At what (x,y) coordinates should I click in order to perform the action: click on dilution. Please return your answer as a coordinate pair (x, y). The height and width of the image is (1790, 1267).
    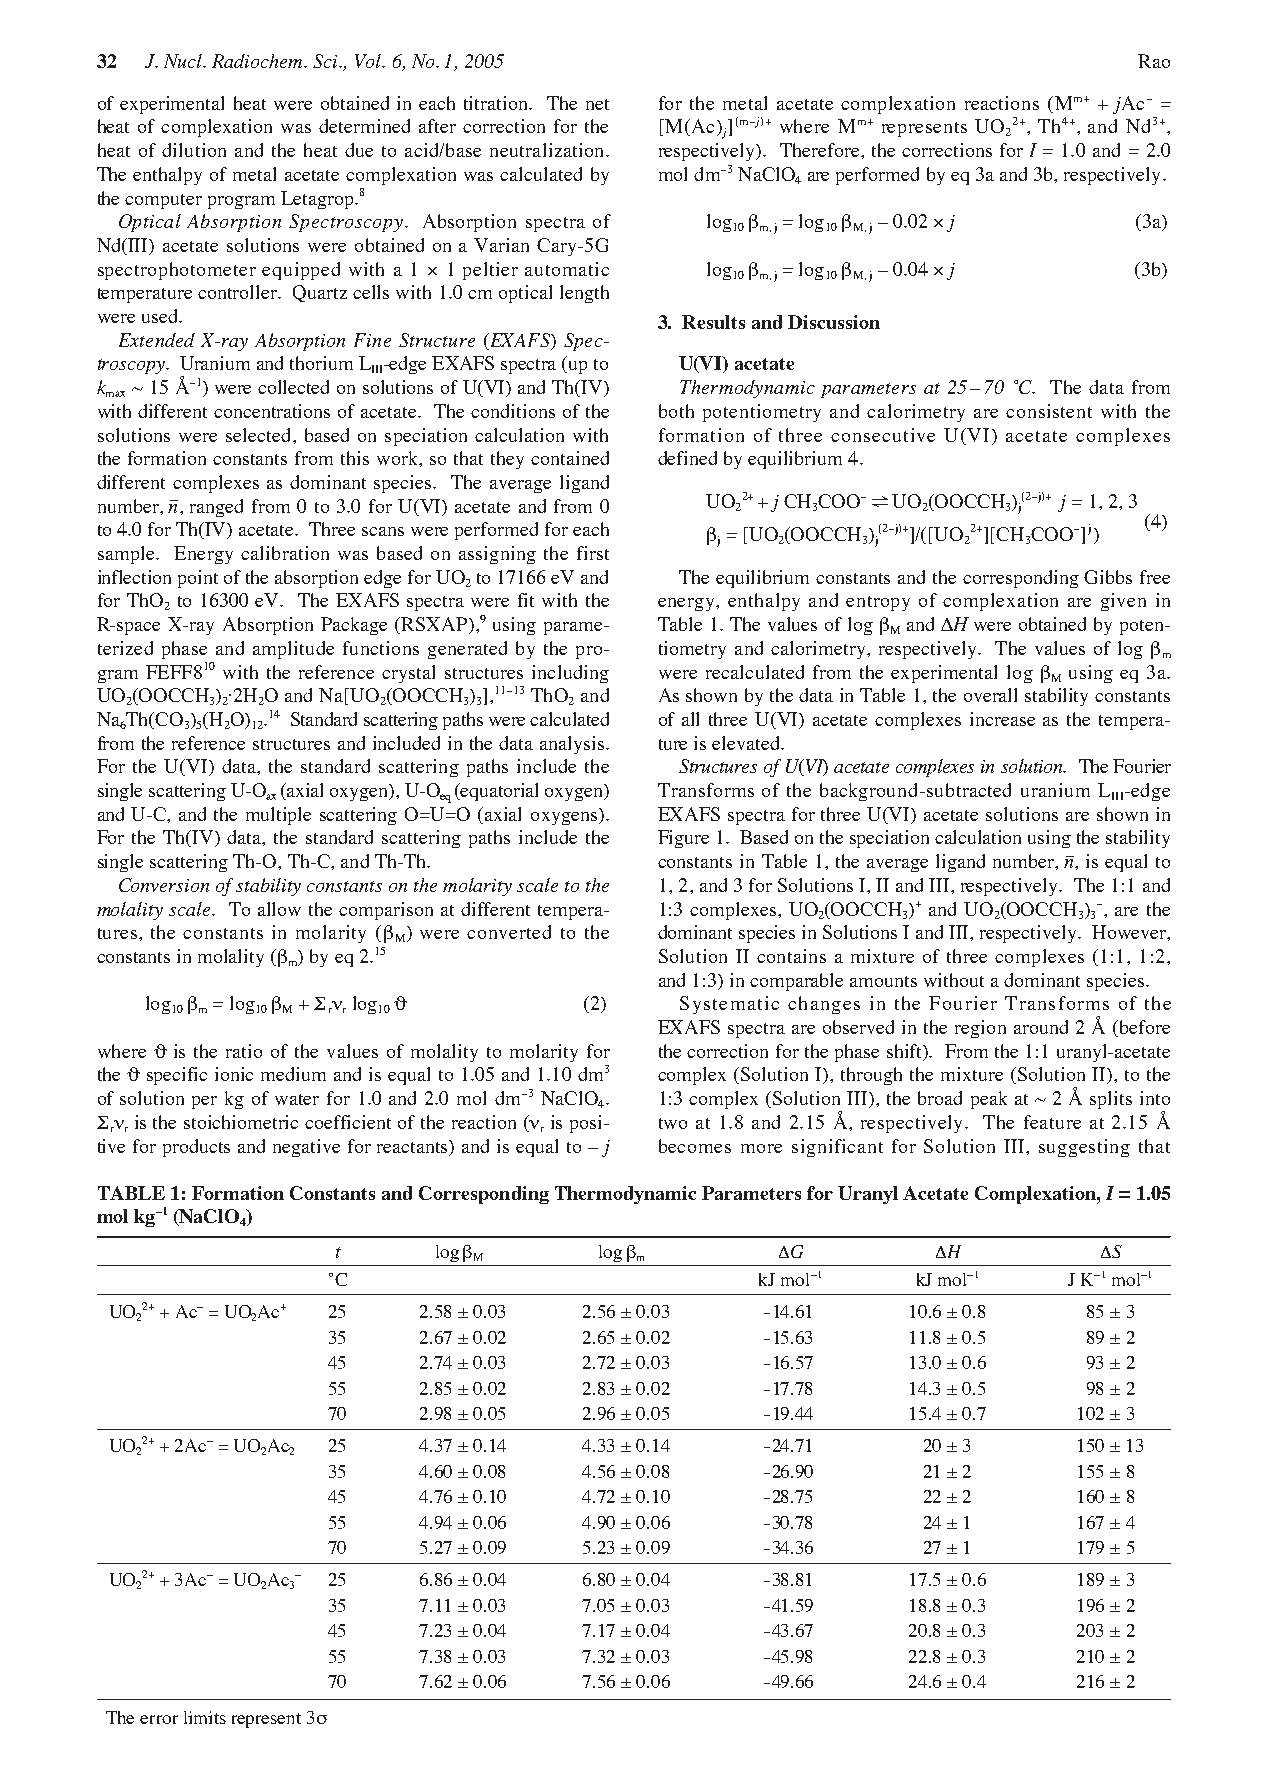
    Looking at the image, I should click on (194, 150).
